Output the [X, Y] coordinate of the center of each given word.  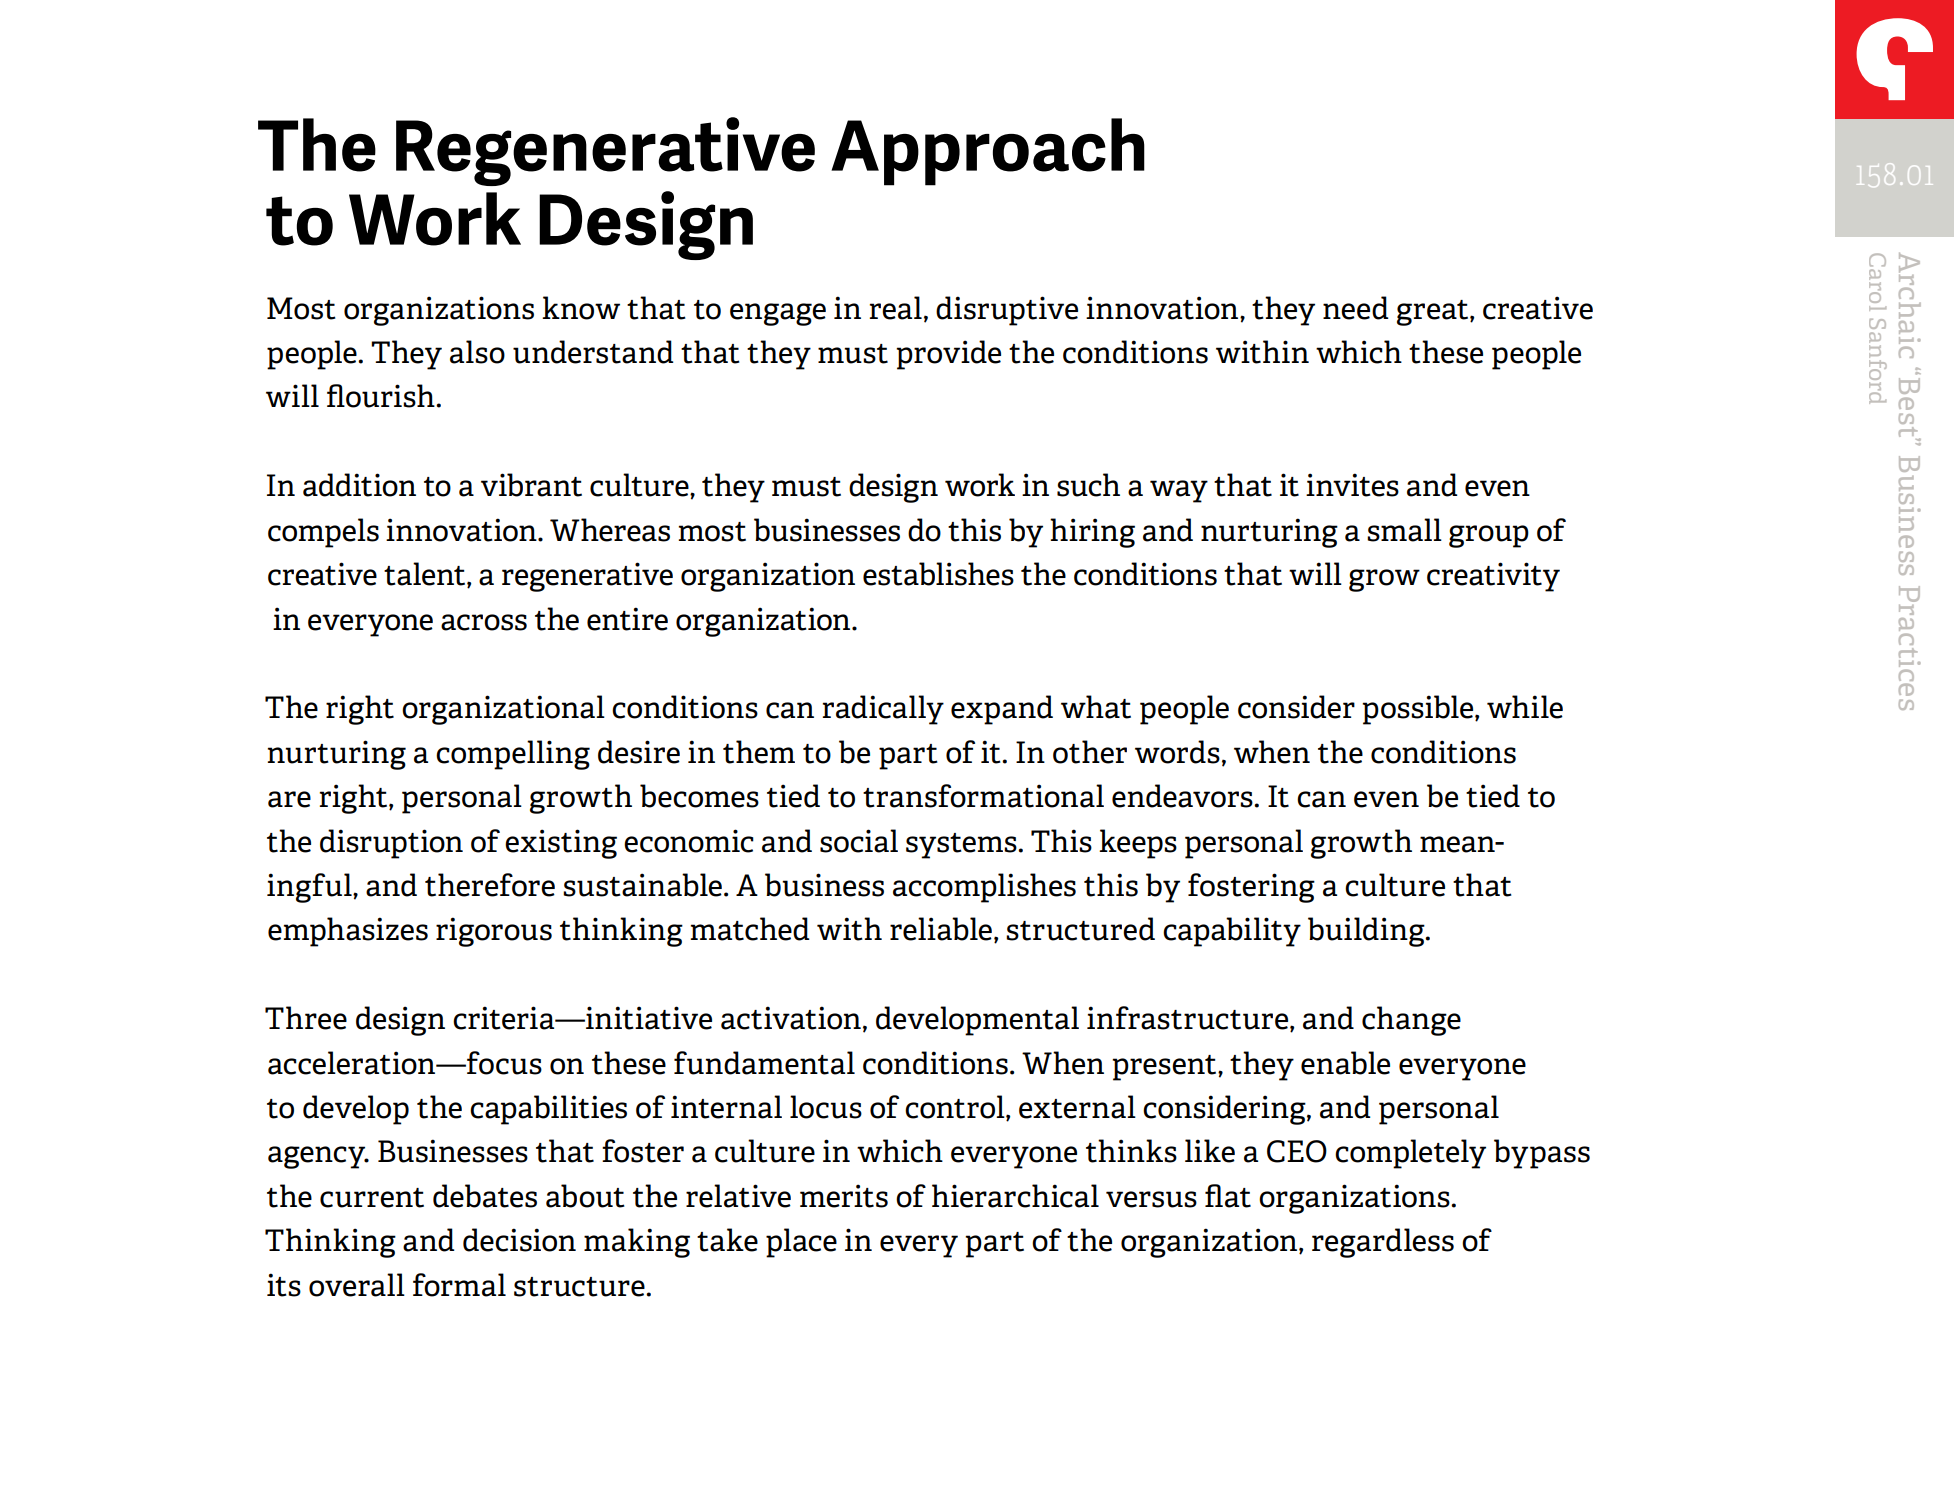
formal [459, 1285]
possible [1419, 710]
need [1356, 308]
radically [883, 710]
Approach [988, 152]
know [581, 308]
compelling [513, 755]
